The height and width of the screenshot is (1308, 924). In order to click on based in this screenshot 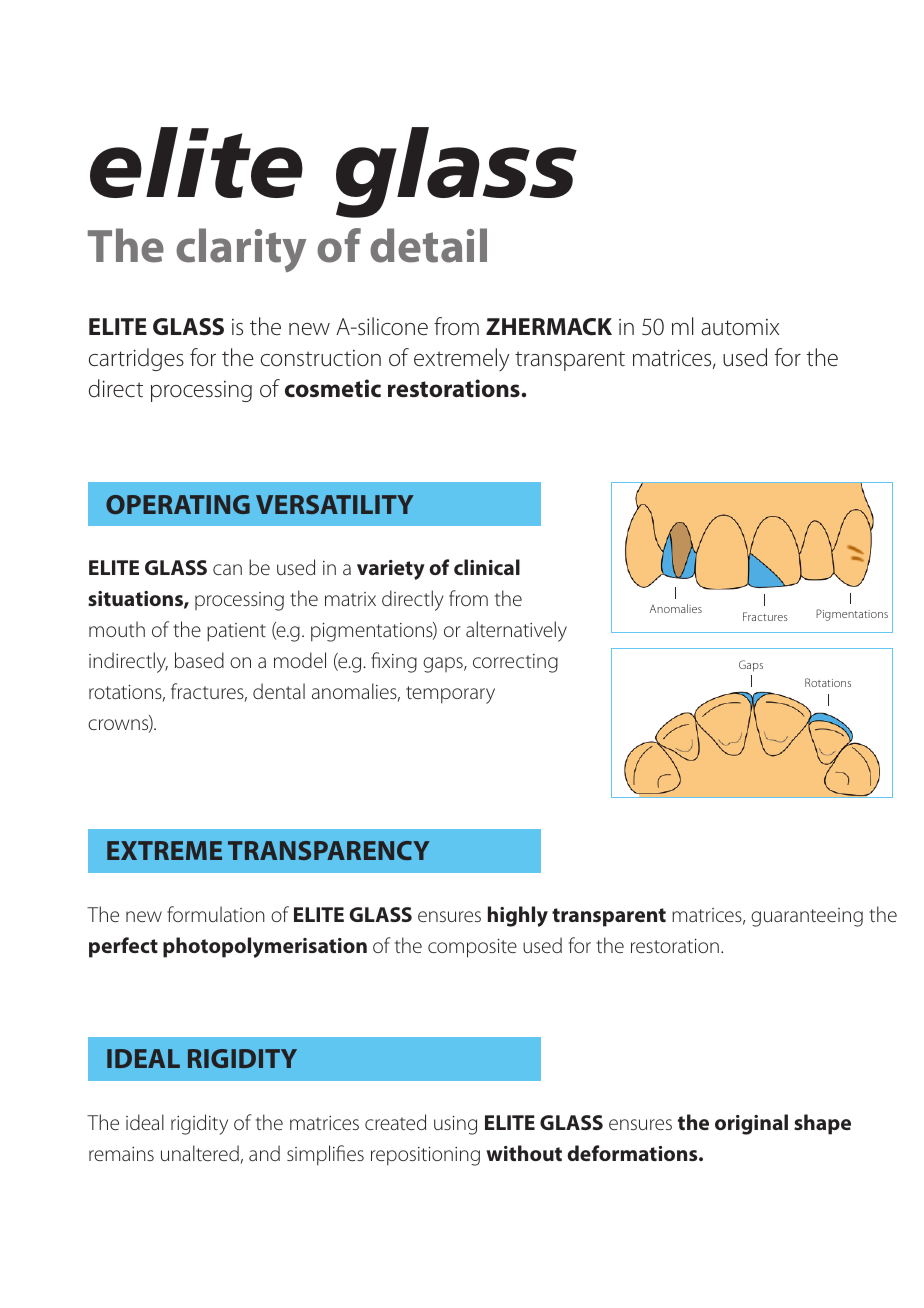, I will do `click(199, 660)`.
